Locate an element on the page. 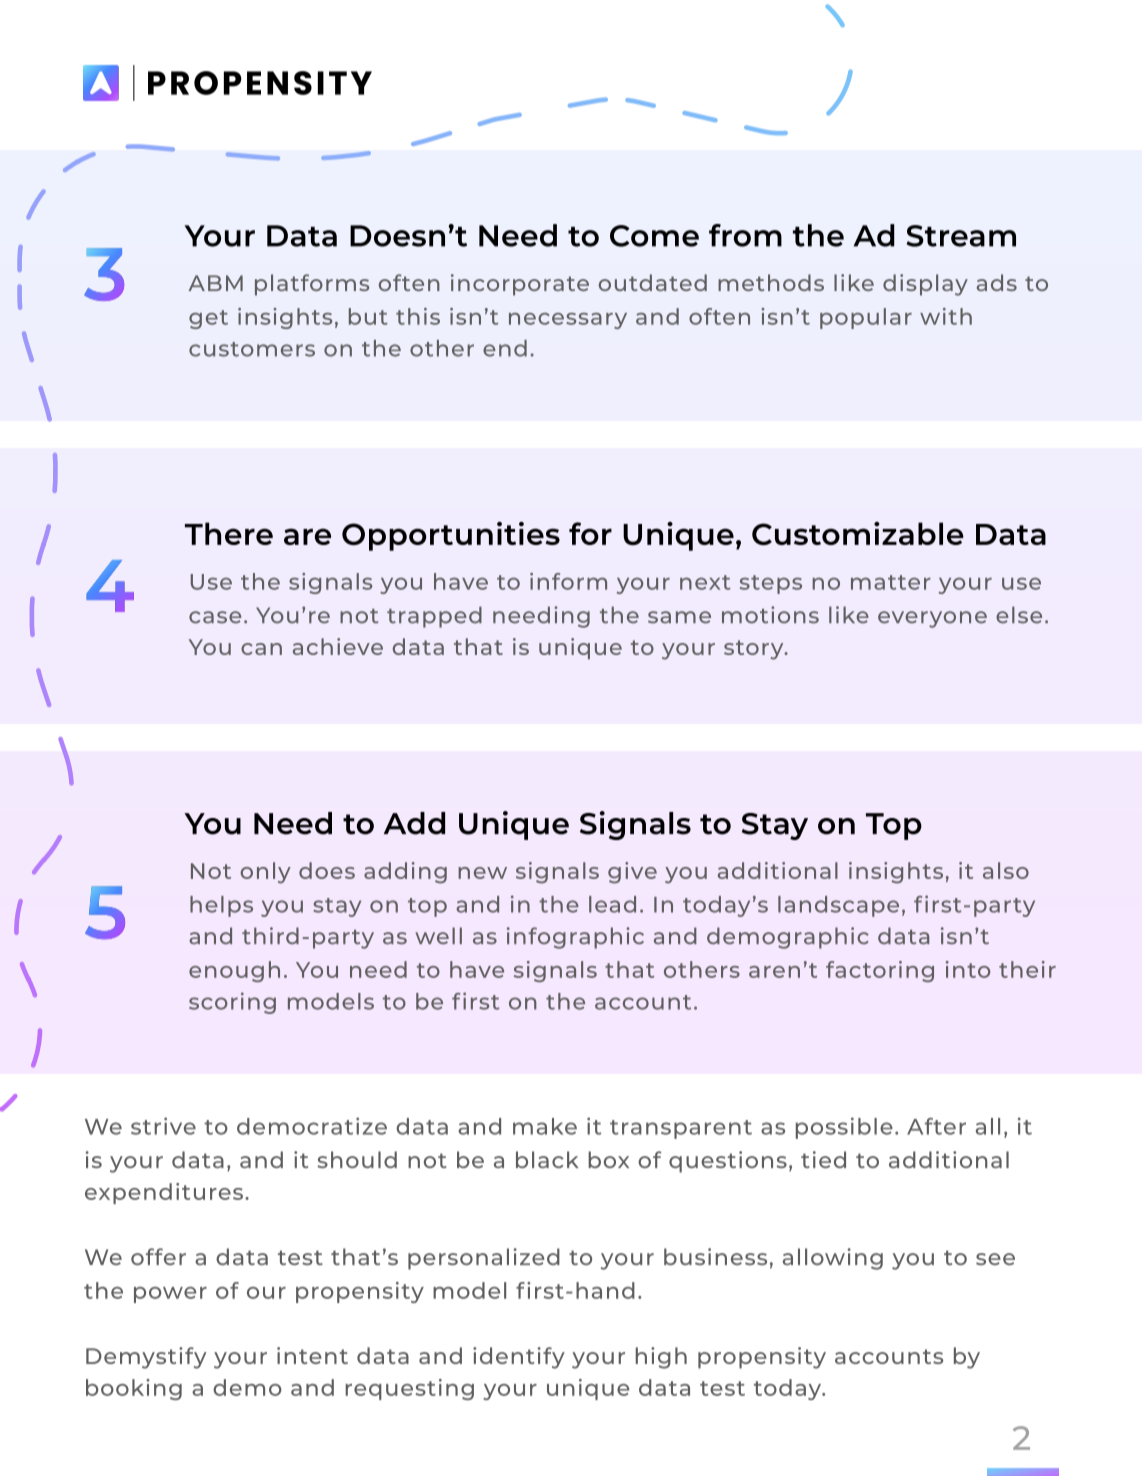  identify is located at coordinates (519, 1358).
